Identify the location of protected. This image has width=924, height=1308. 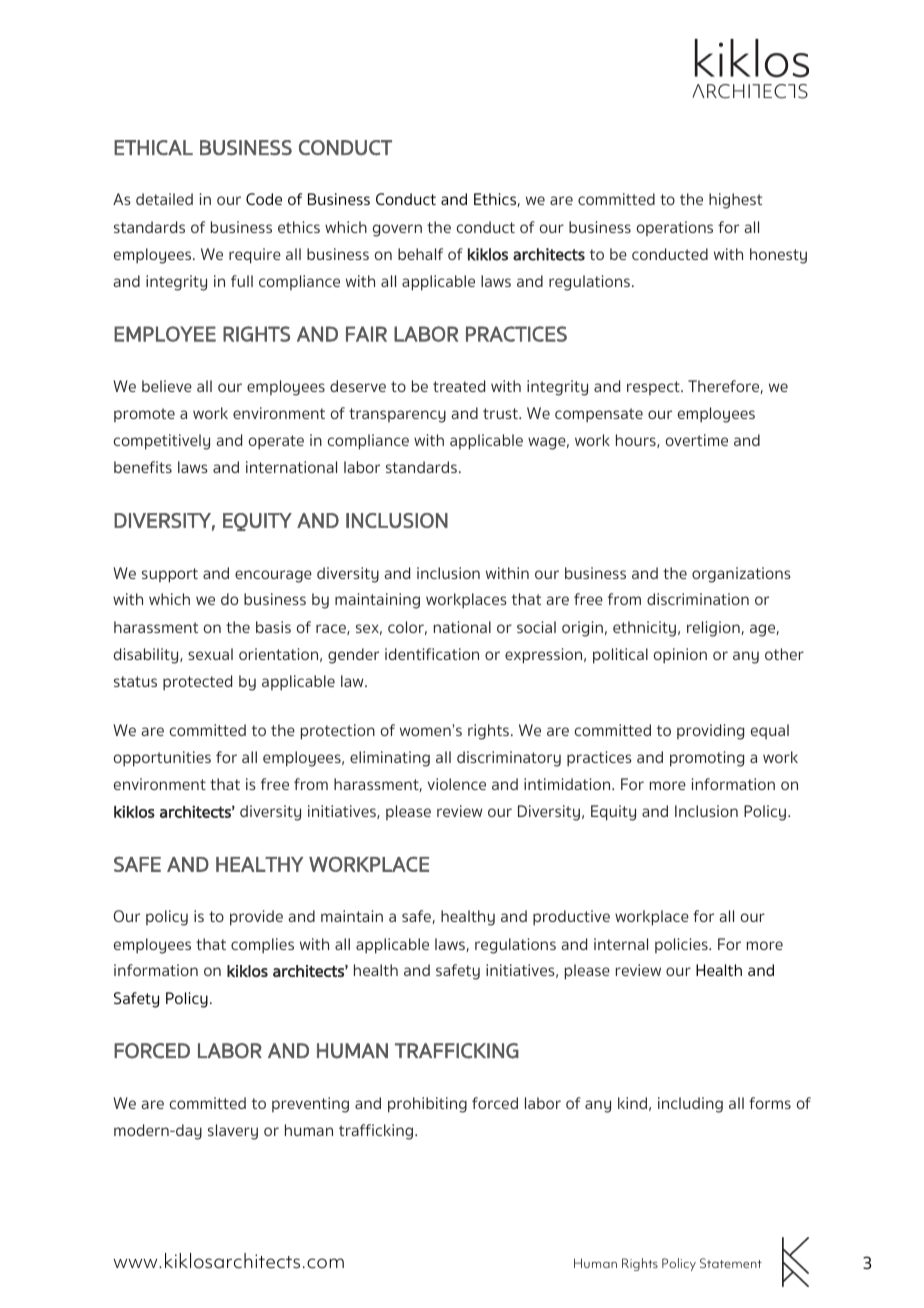
(197, 683).
